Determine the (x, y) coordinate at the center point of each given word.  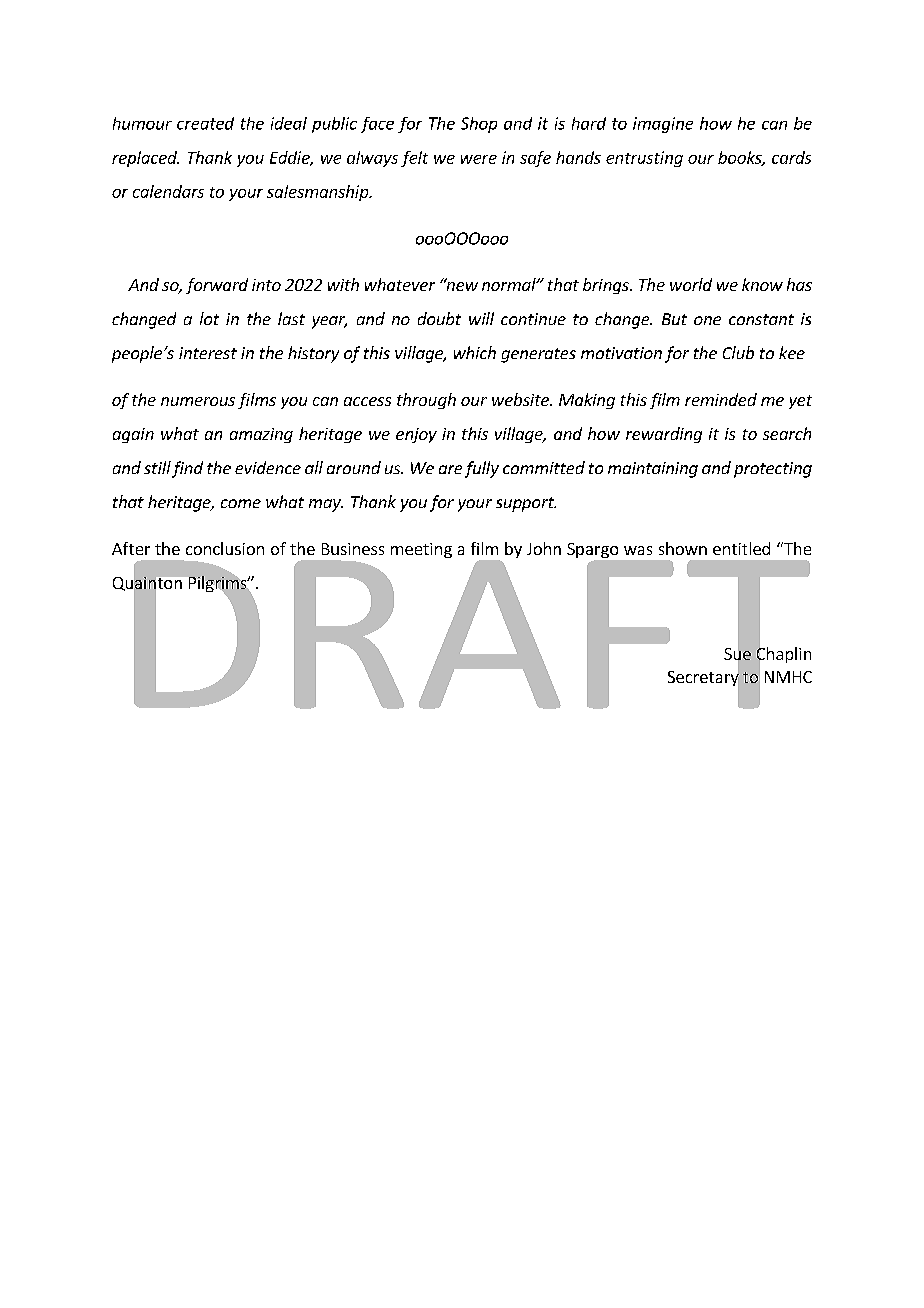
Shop (479, 125)
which (475, 352)
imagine (663, 125)
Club (738, 352)
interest (208, 353)
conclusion (225, 548)
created (205, 123)
